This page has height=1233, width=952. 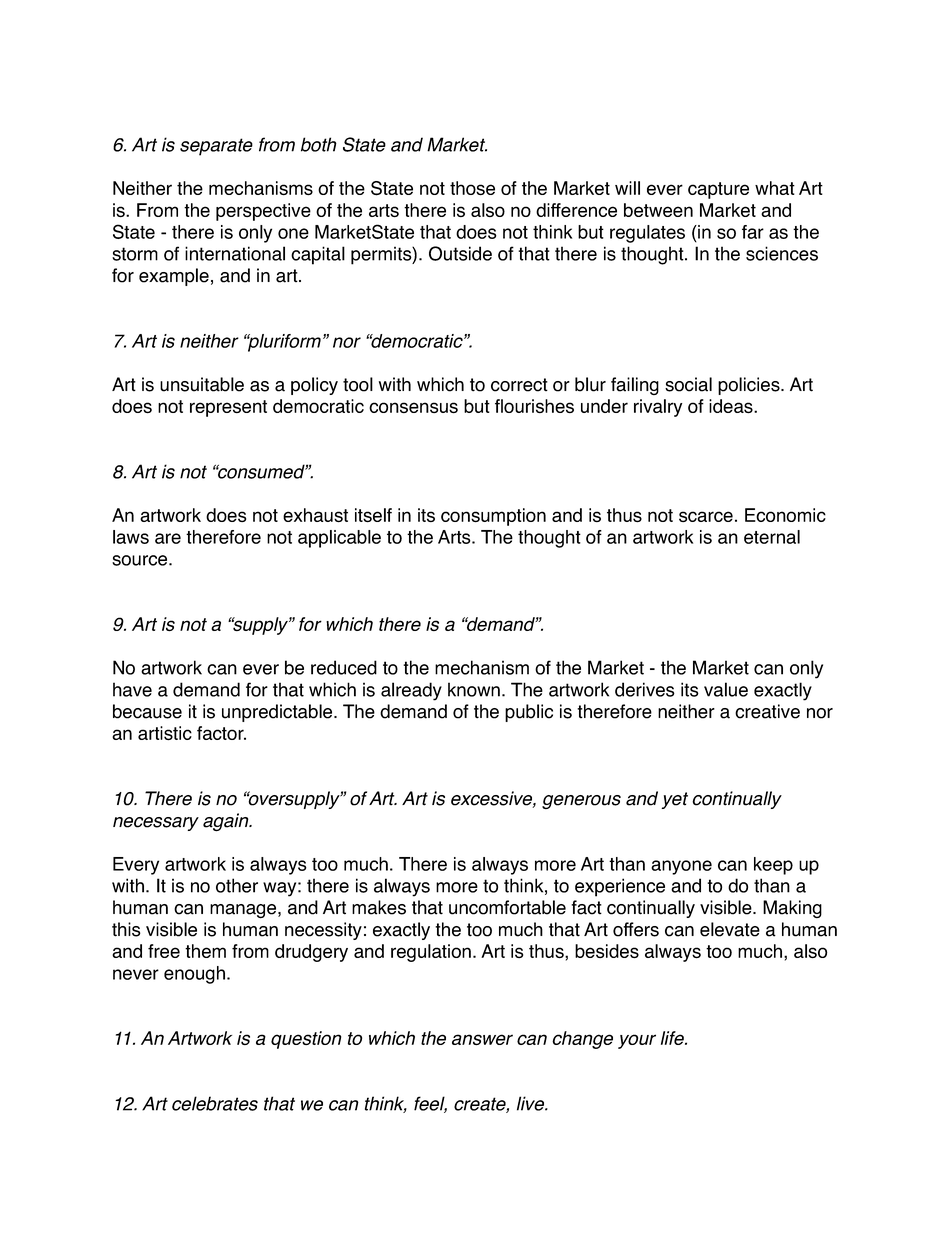 What do you see at coordinates (718, 190) in the page?
I see `capture` at bounding box center [718, 190].
